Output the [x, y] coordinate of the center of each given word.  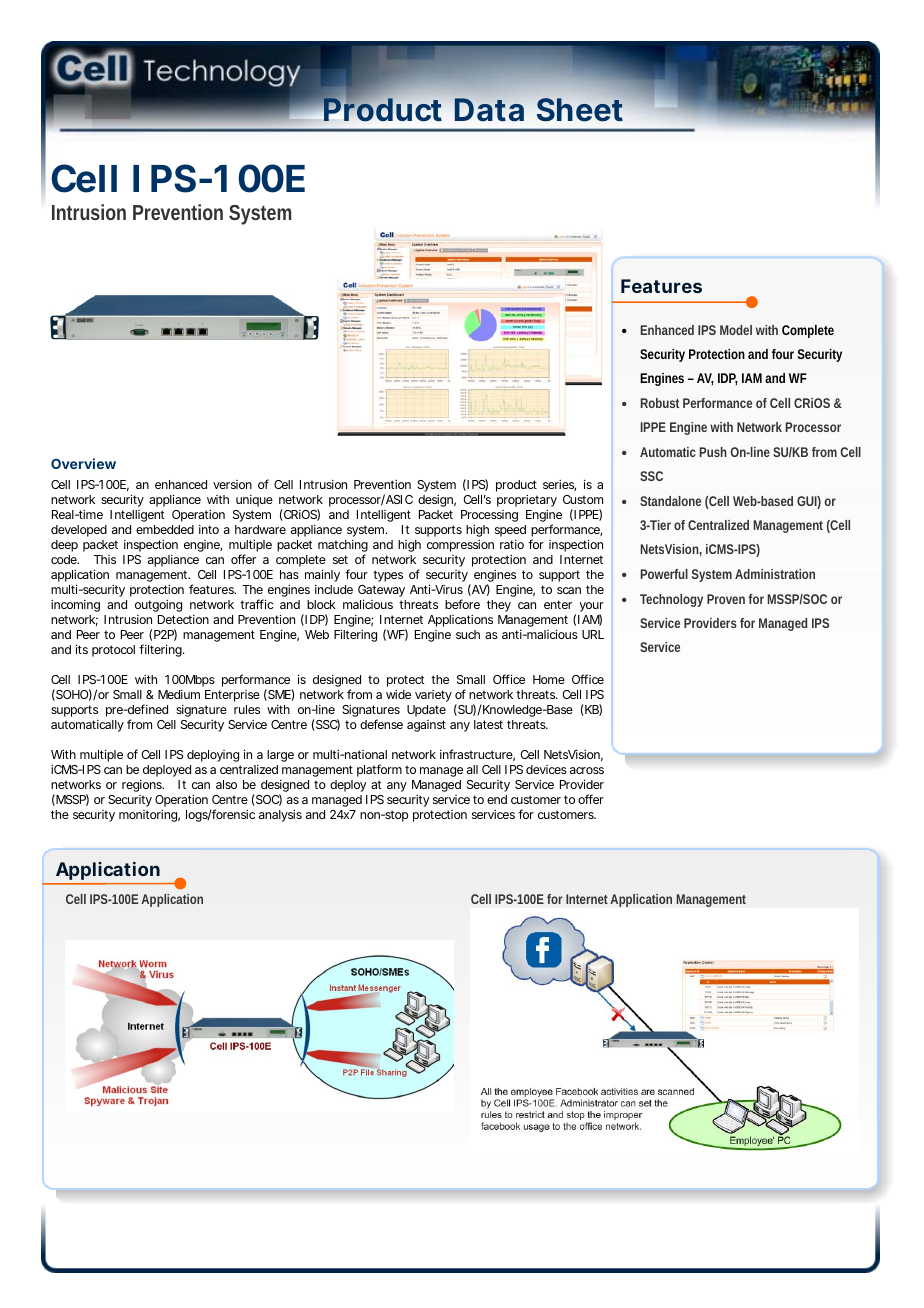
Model [736, 330]
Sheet [580, 109]
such [468, 634]
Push [713, 452]
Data [489, 109]
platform [379, 770]
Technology [671, 600]
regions [143, 786]
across [587, 770]
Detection [183, 619]
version [232, 484]
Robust [660, 403]
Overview [83, 463]
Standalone [670, 501]
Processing [489, 516]
